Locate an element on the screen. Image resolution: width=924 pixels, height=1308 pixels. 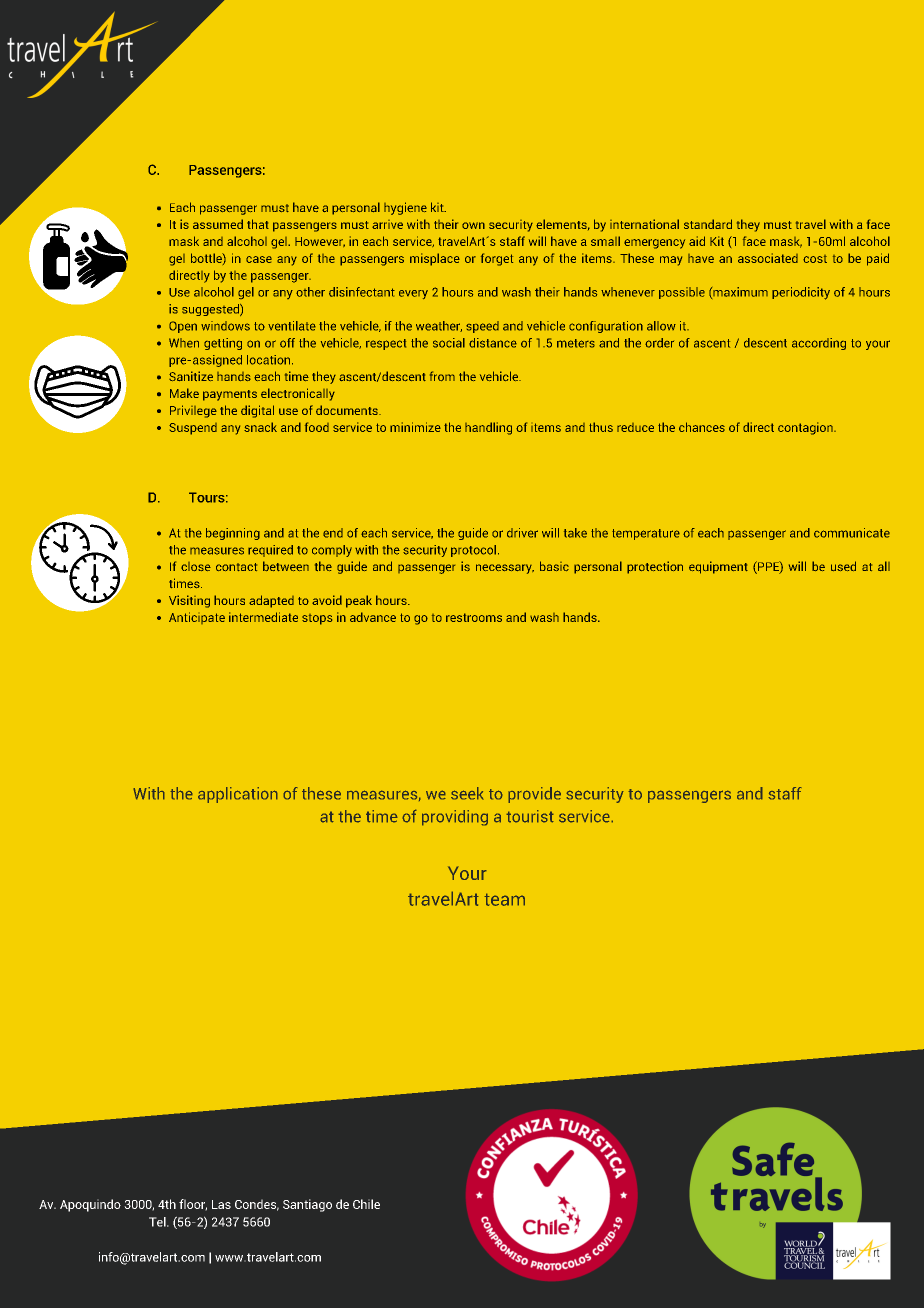
Santiago is located at coordinates (307, 1205).
